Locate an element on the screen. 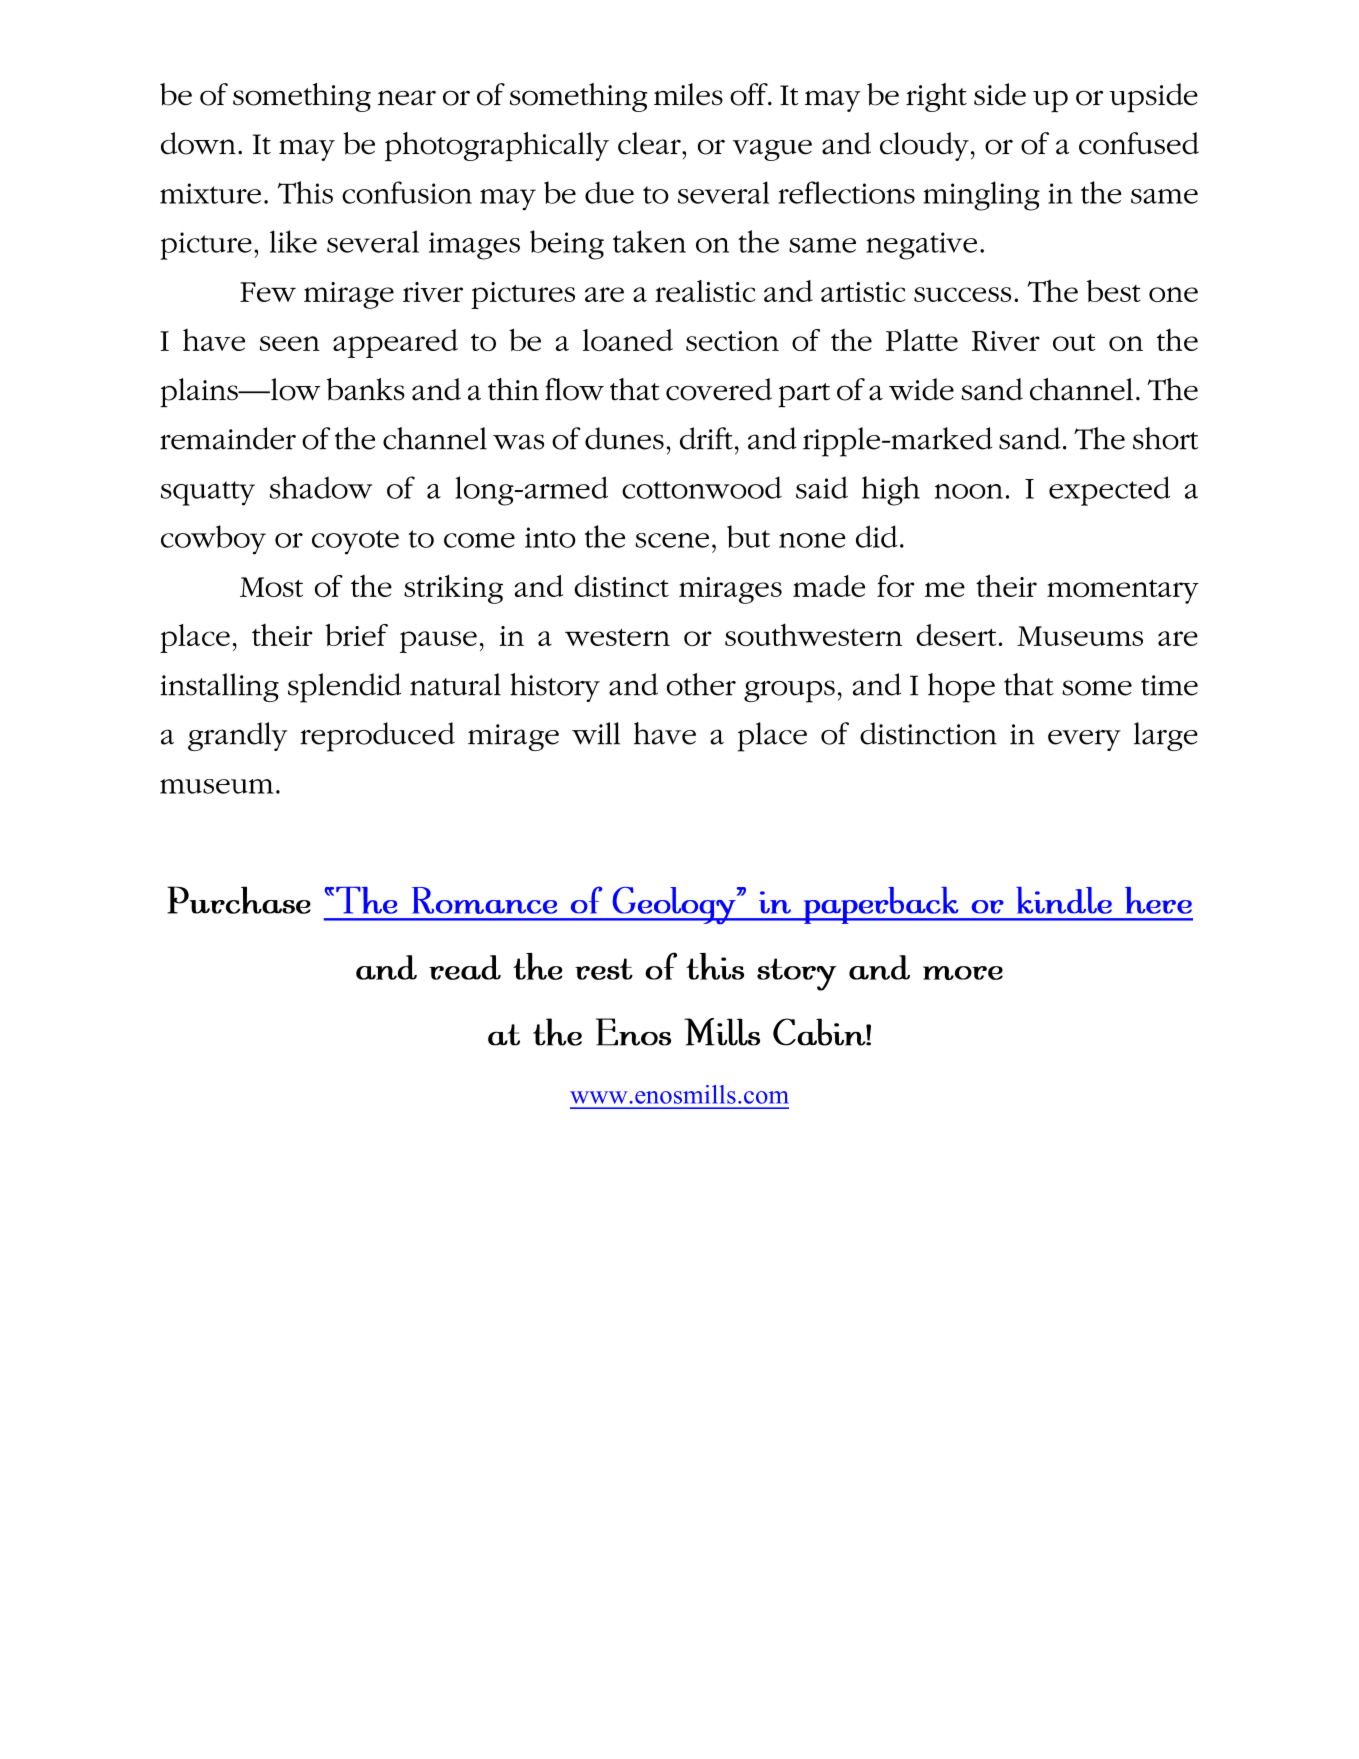  confused is located at coordinates (1139, 143).
